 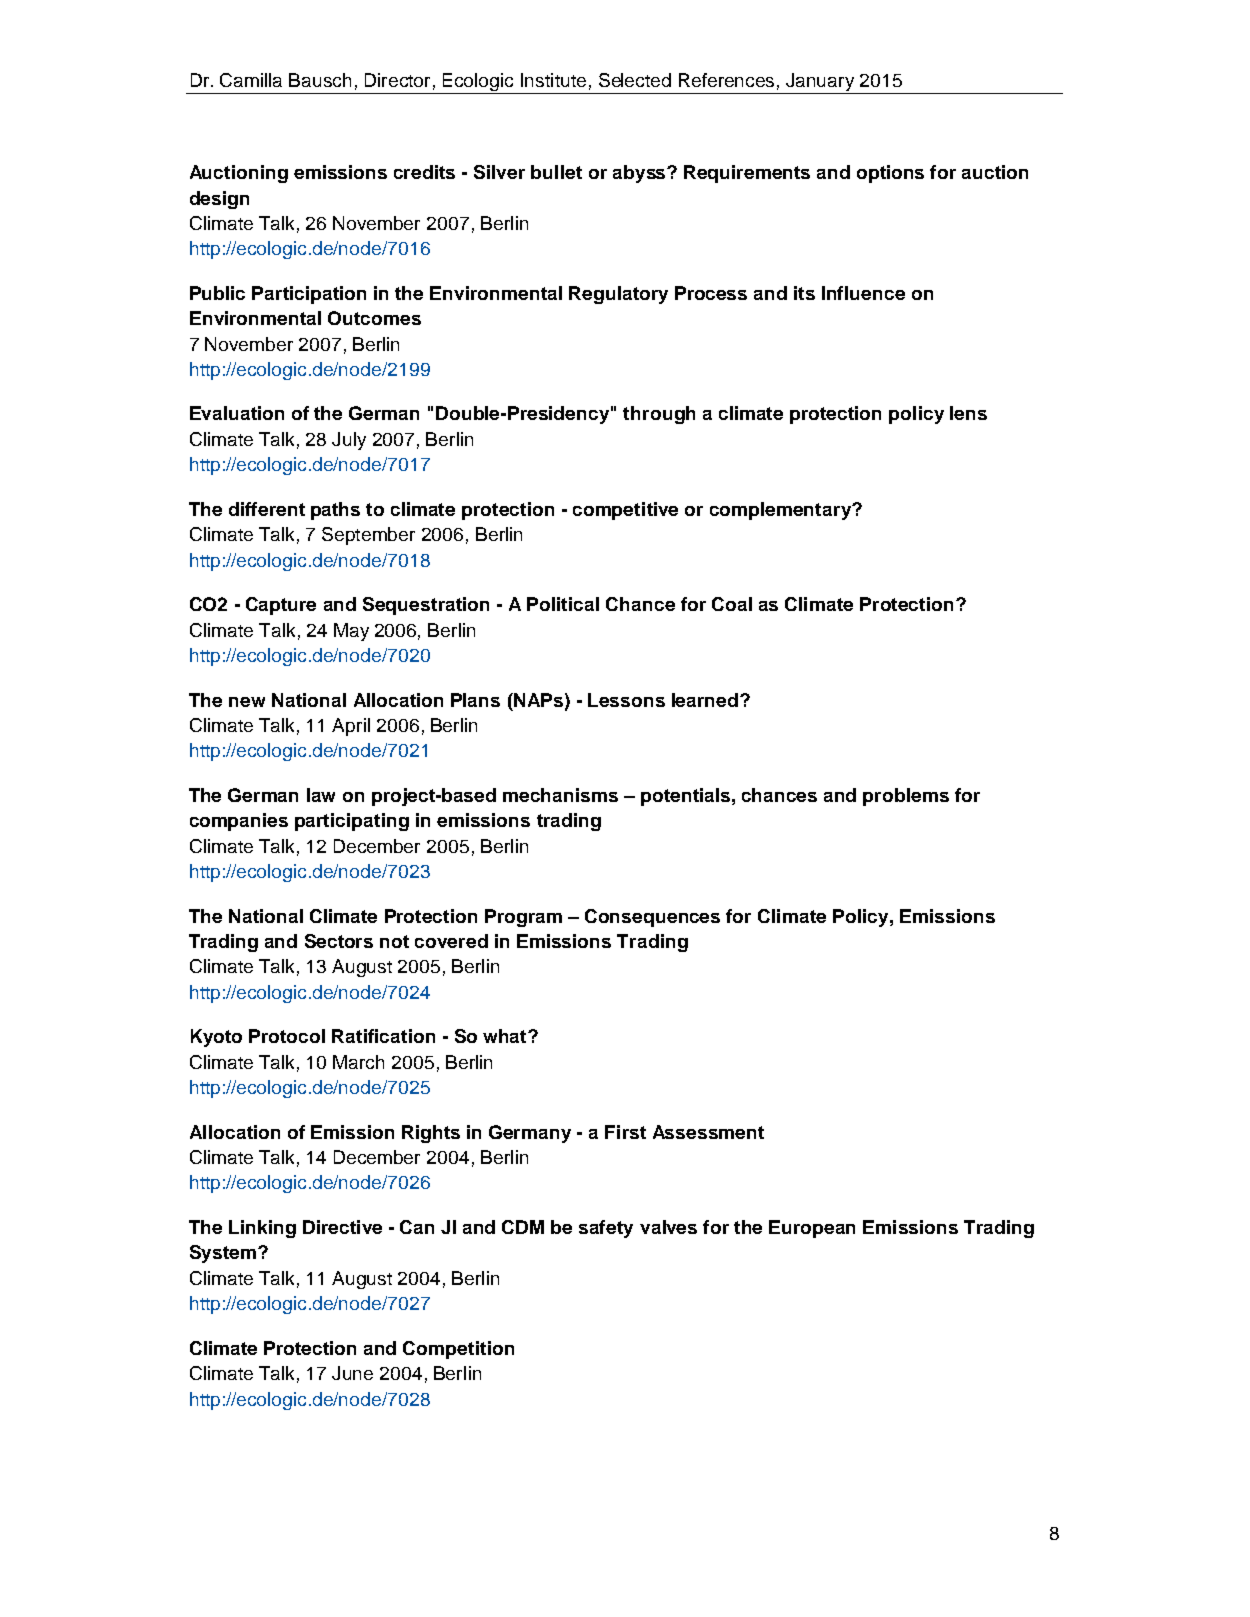 I want to click on Protocol, so click(x=287, y=1036).
